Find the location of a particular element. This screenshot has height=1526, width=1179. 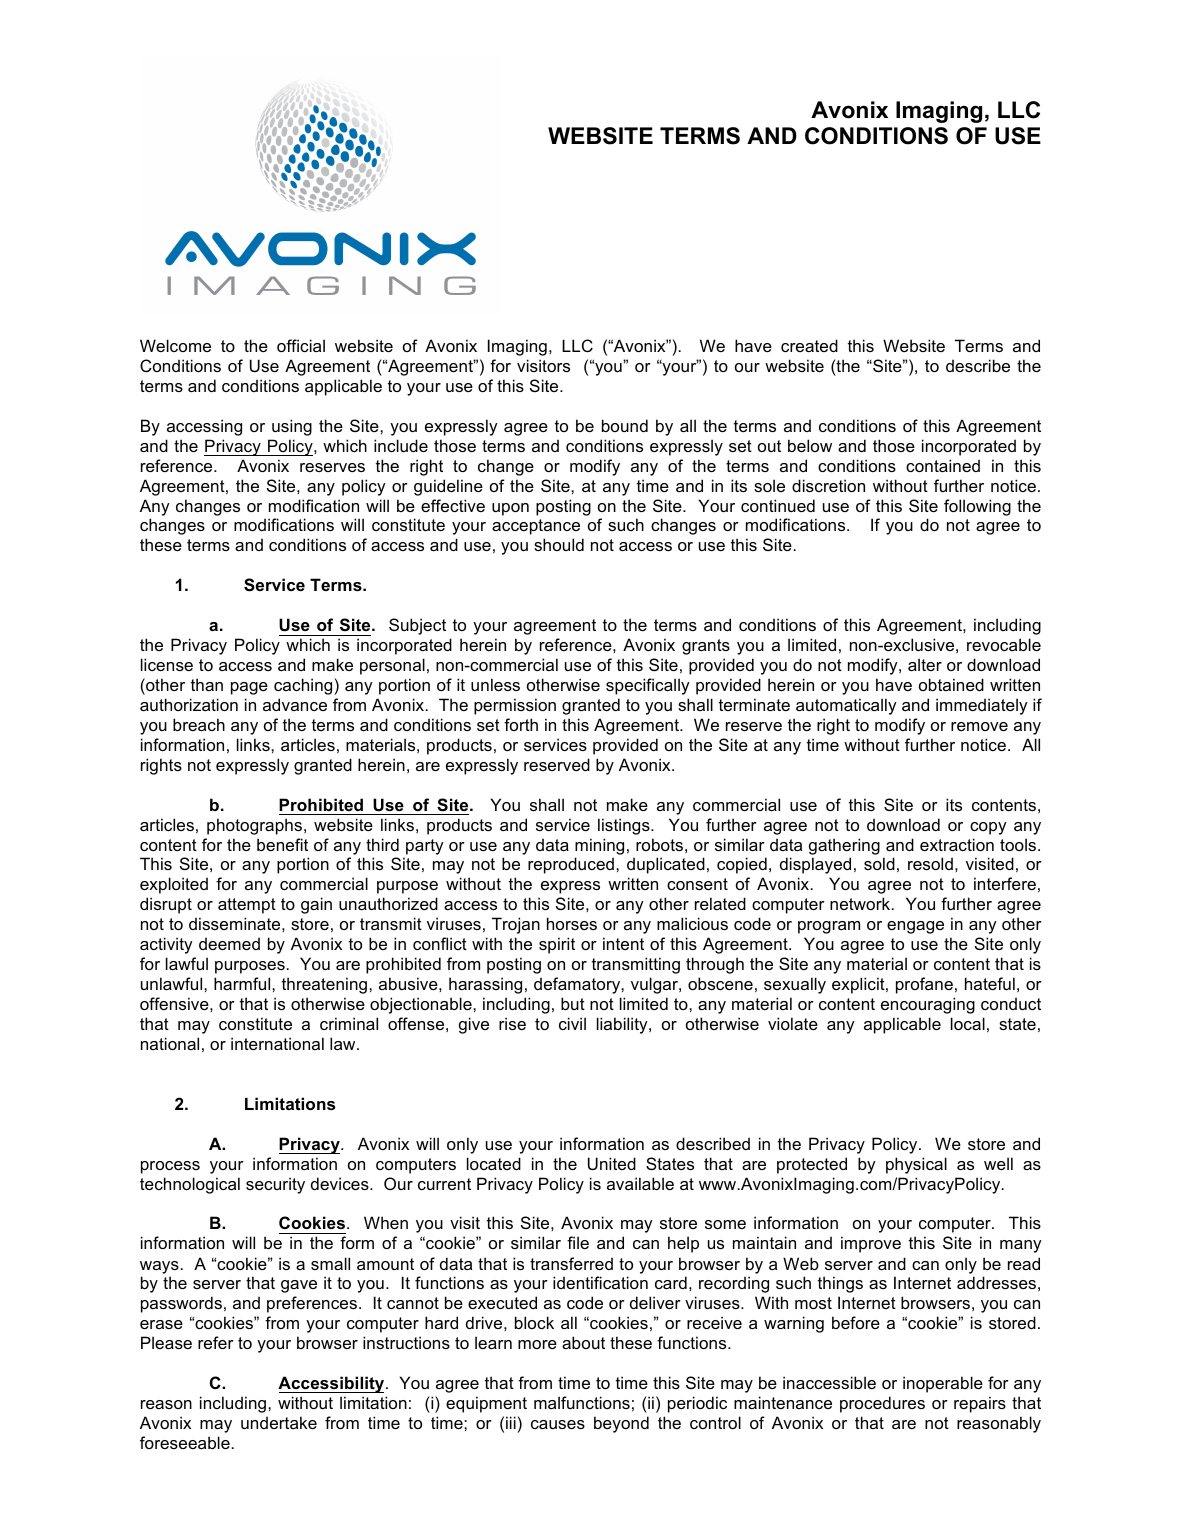

bound is located at coordinates (625, 425).
